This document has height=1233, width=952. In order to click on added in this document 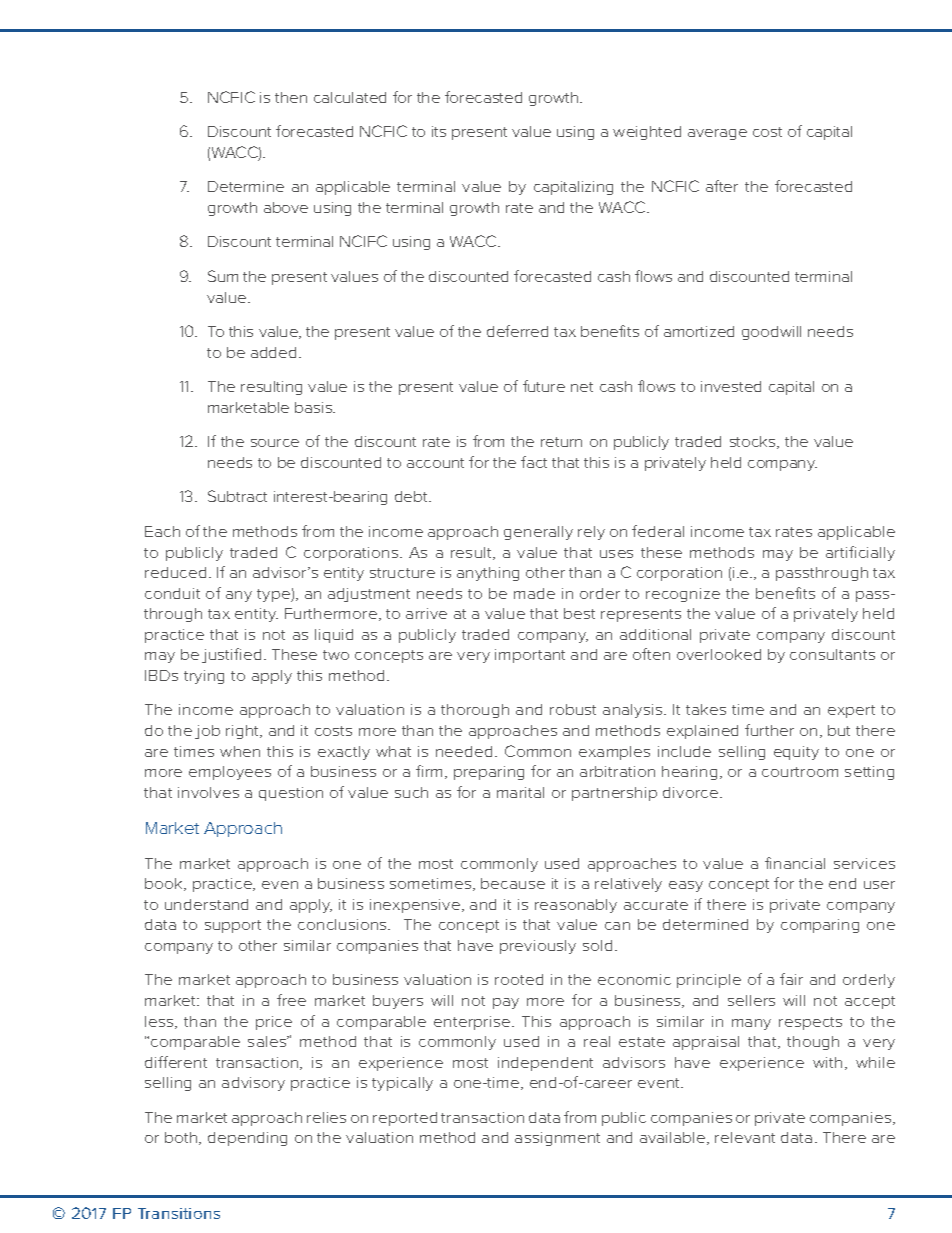, I will do `click(273, 352)`.
